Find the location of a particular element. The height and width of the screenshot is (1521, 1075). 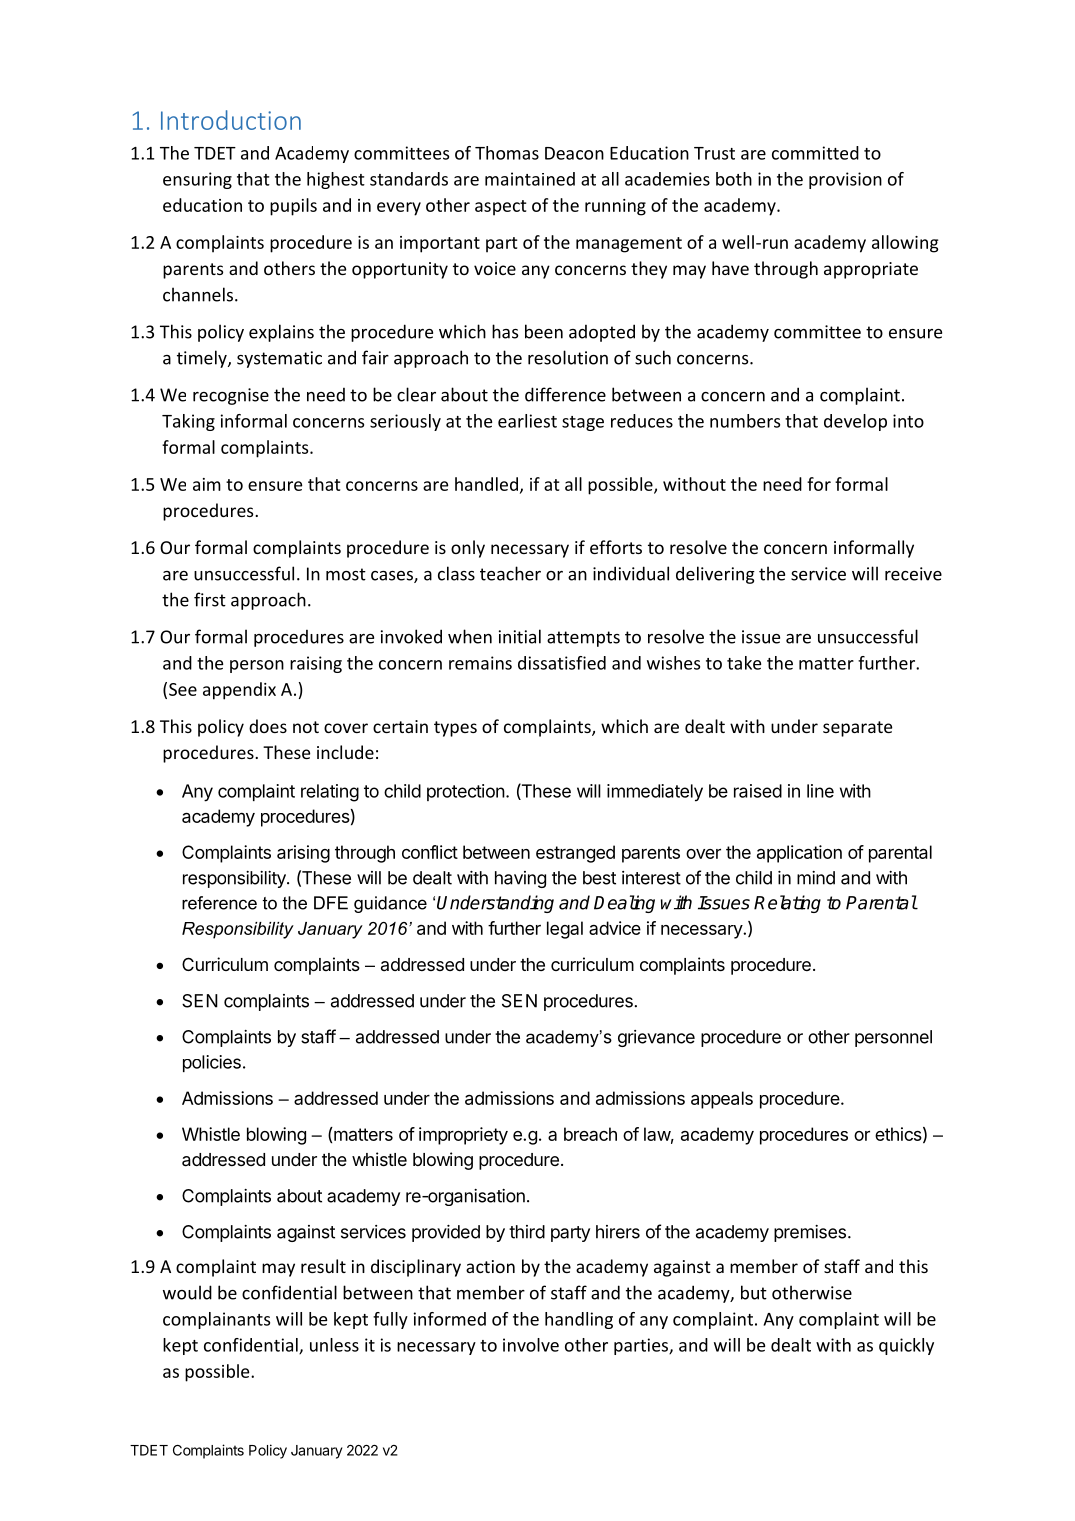

handling is located at coordinates (579, 1320).
